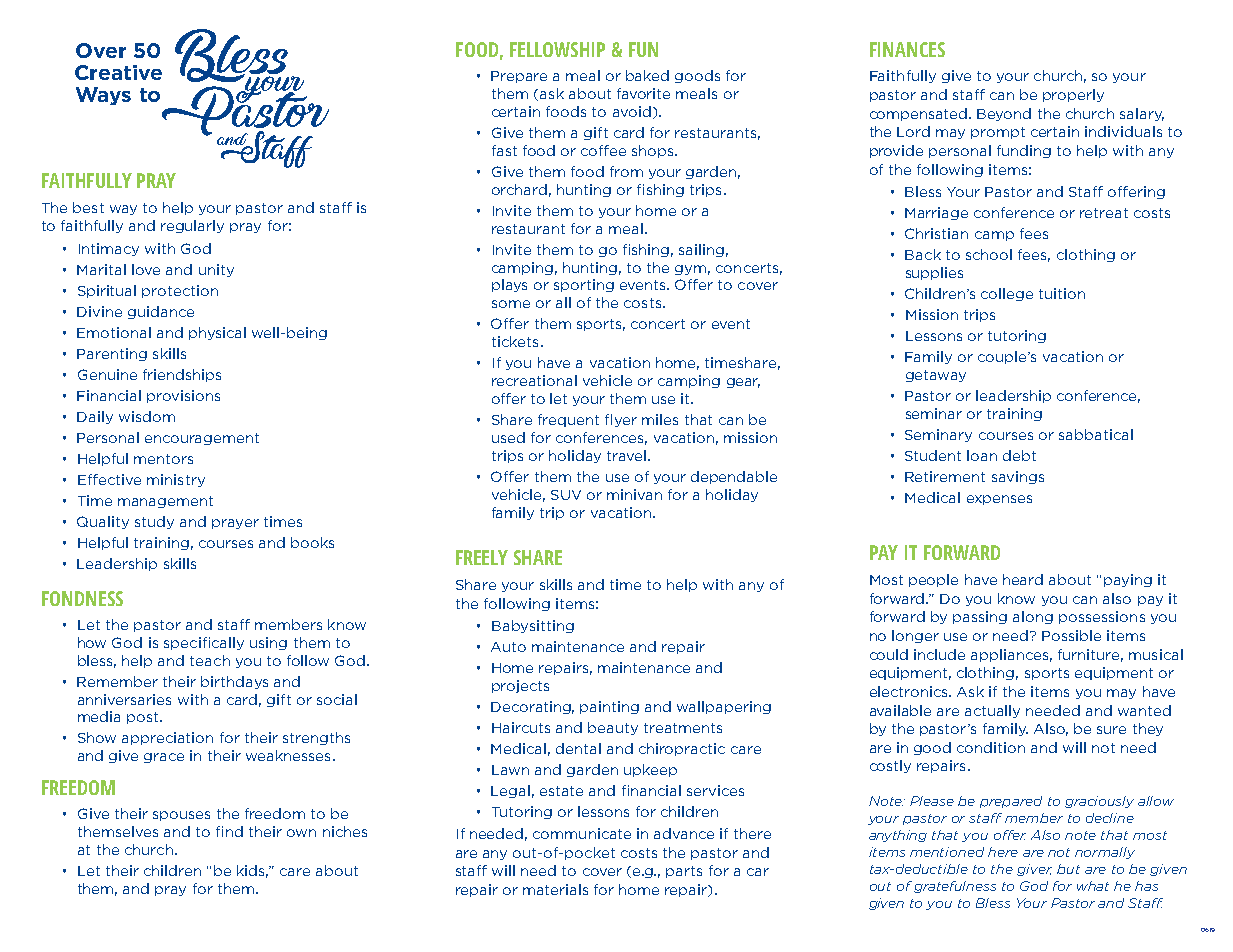 The image size is (1233, 952). I want to click on savings, so click(1018, 477).
